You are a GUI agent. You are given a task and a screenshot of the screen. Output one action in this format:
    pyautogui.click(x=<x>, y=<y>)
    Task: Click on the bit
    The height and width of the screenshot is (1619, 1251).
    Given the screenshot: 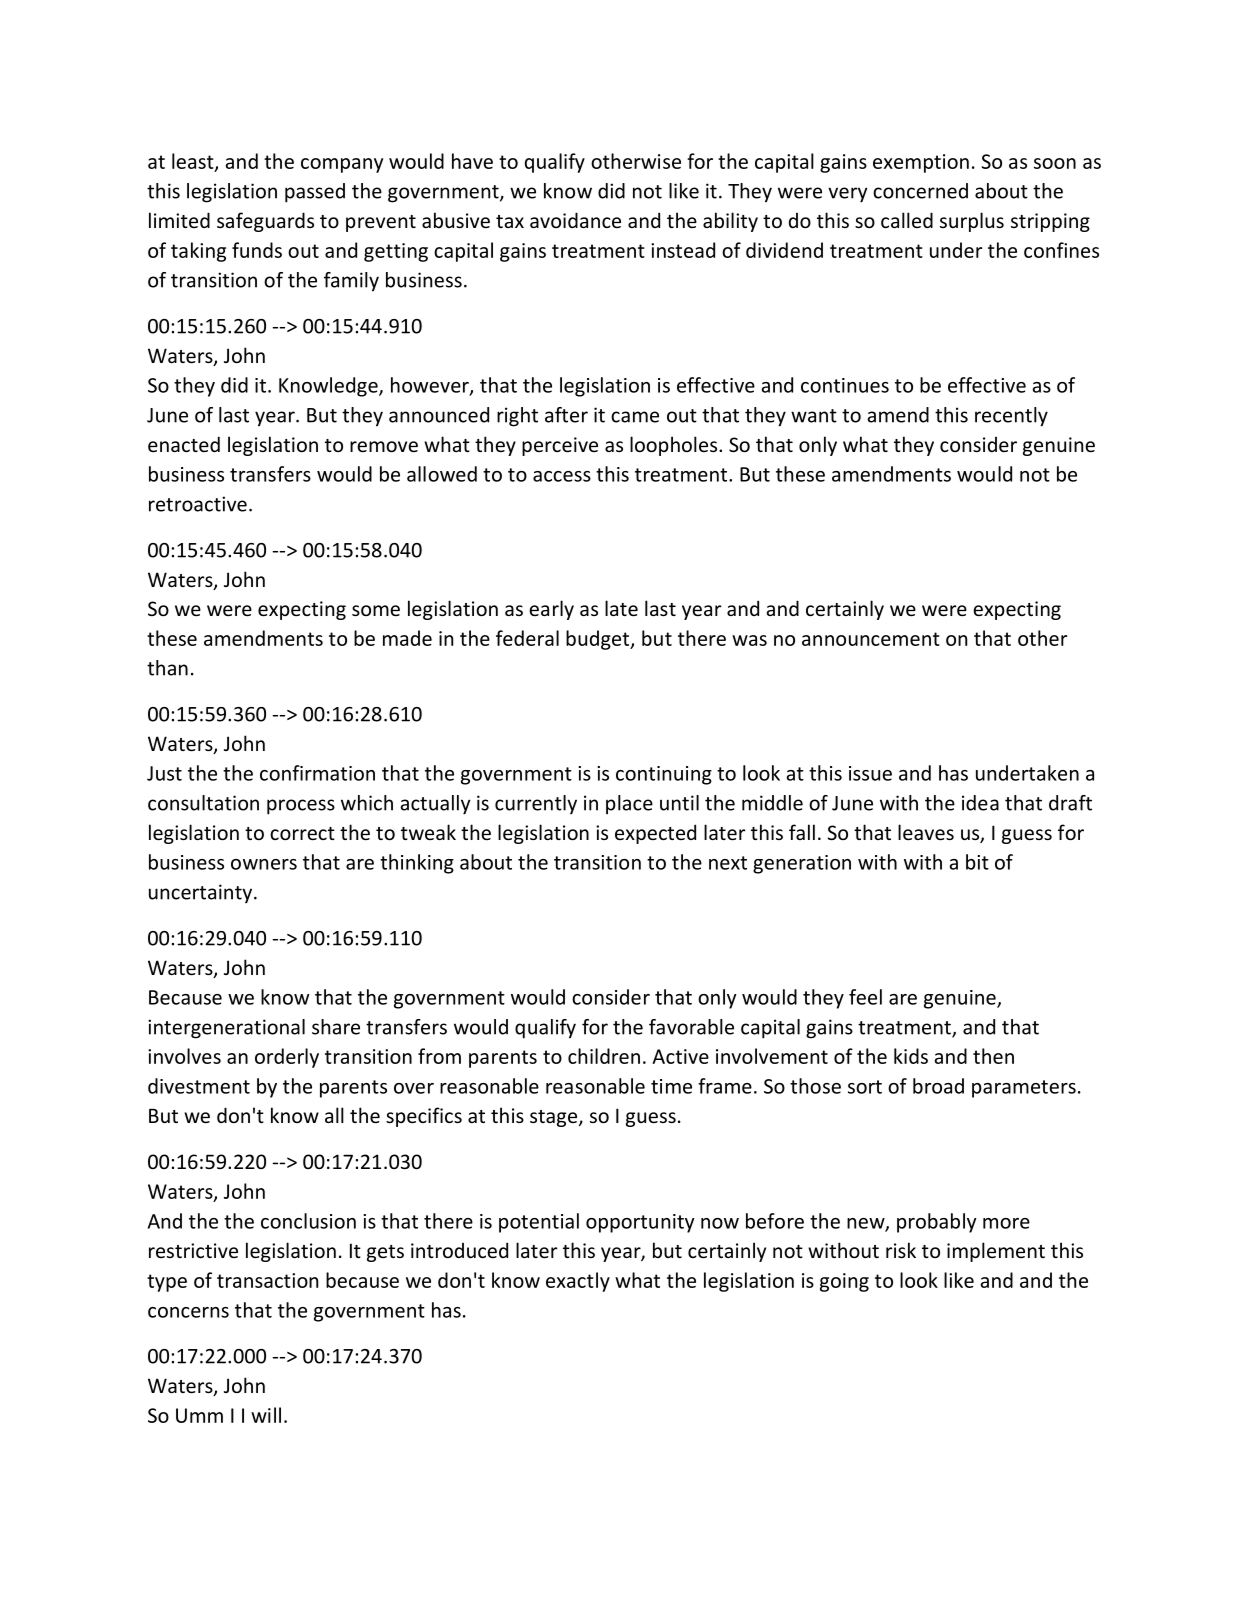 What is the action you would take?
    pyautogui.click(x=977, y=862)
